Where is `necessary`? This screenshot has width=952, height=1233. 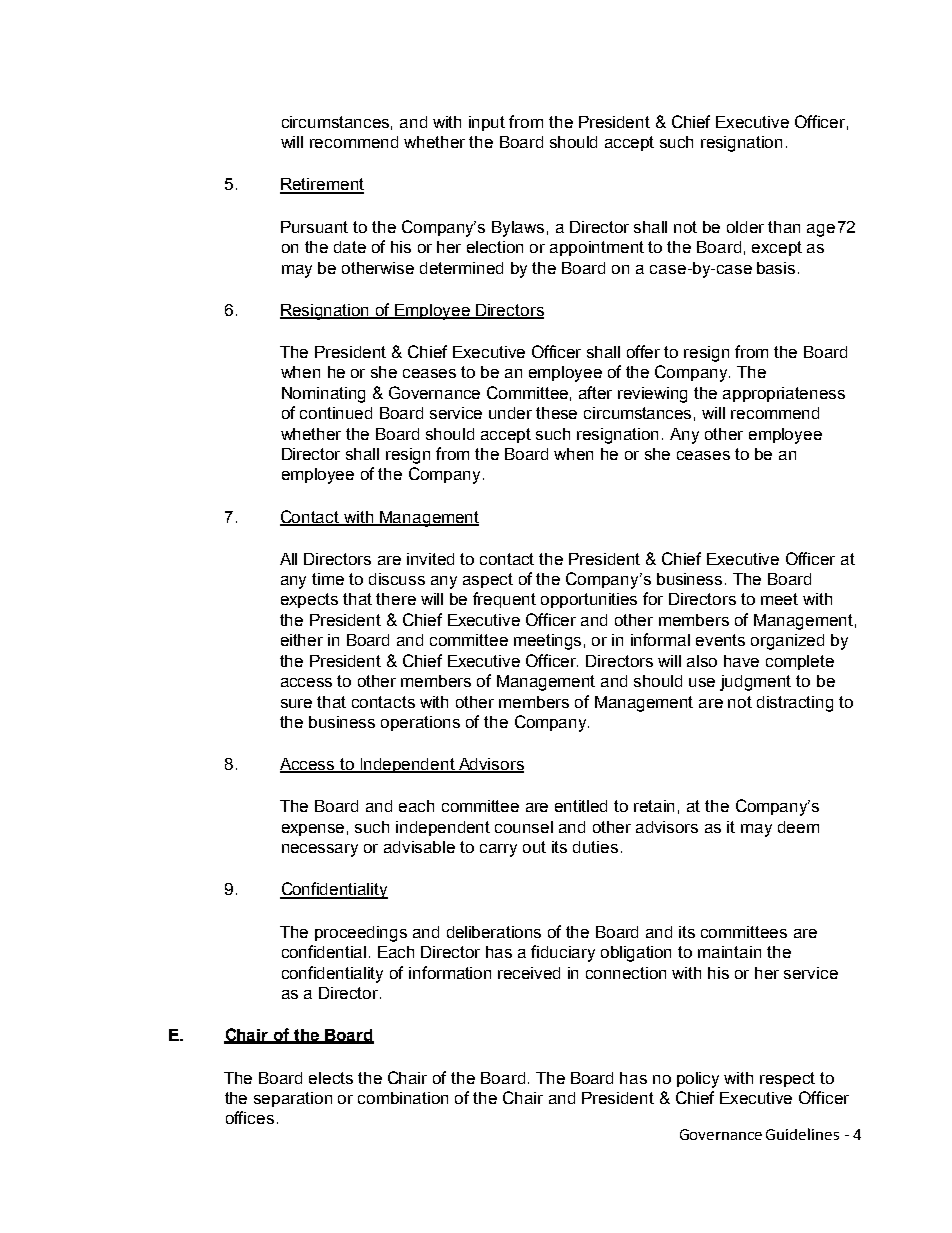 necessary is located at coordinates (320, 850).
